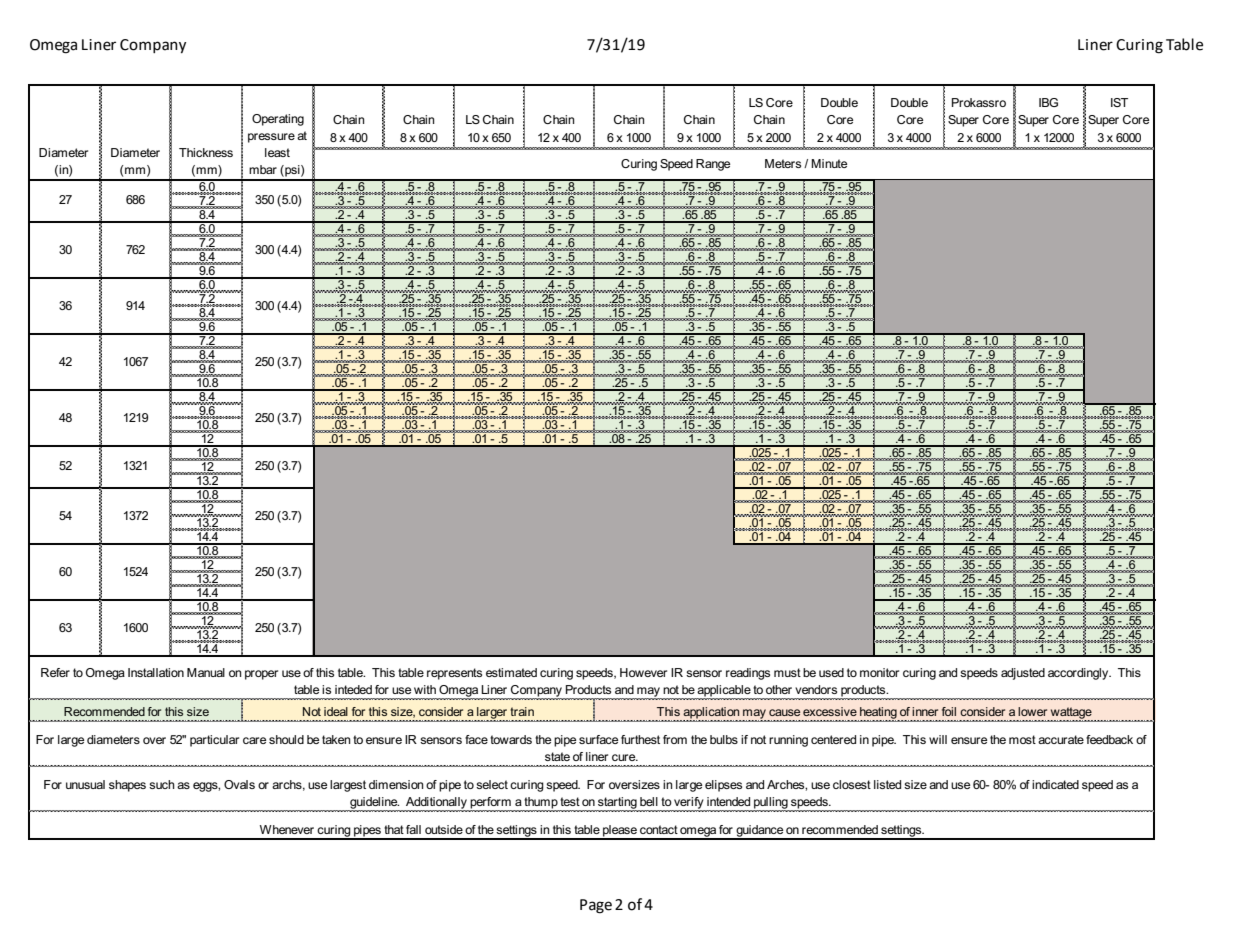  Describe the element at coordinates (713, 165) in the image. I see `Range` at that location.
